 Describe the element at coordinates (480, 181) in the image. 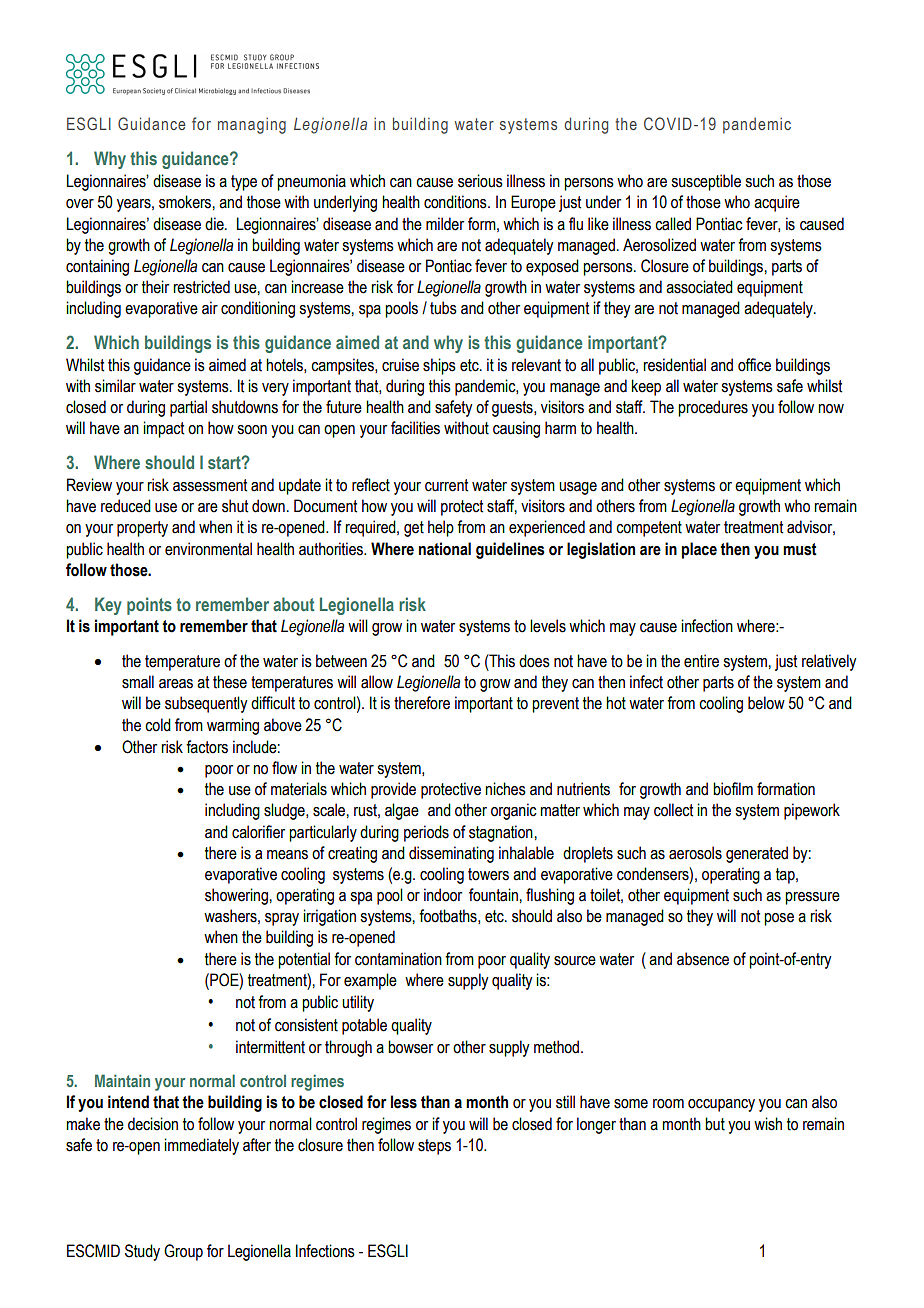

I see `serious` at that location.
